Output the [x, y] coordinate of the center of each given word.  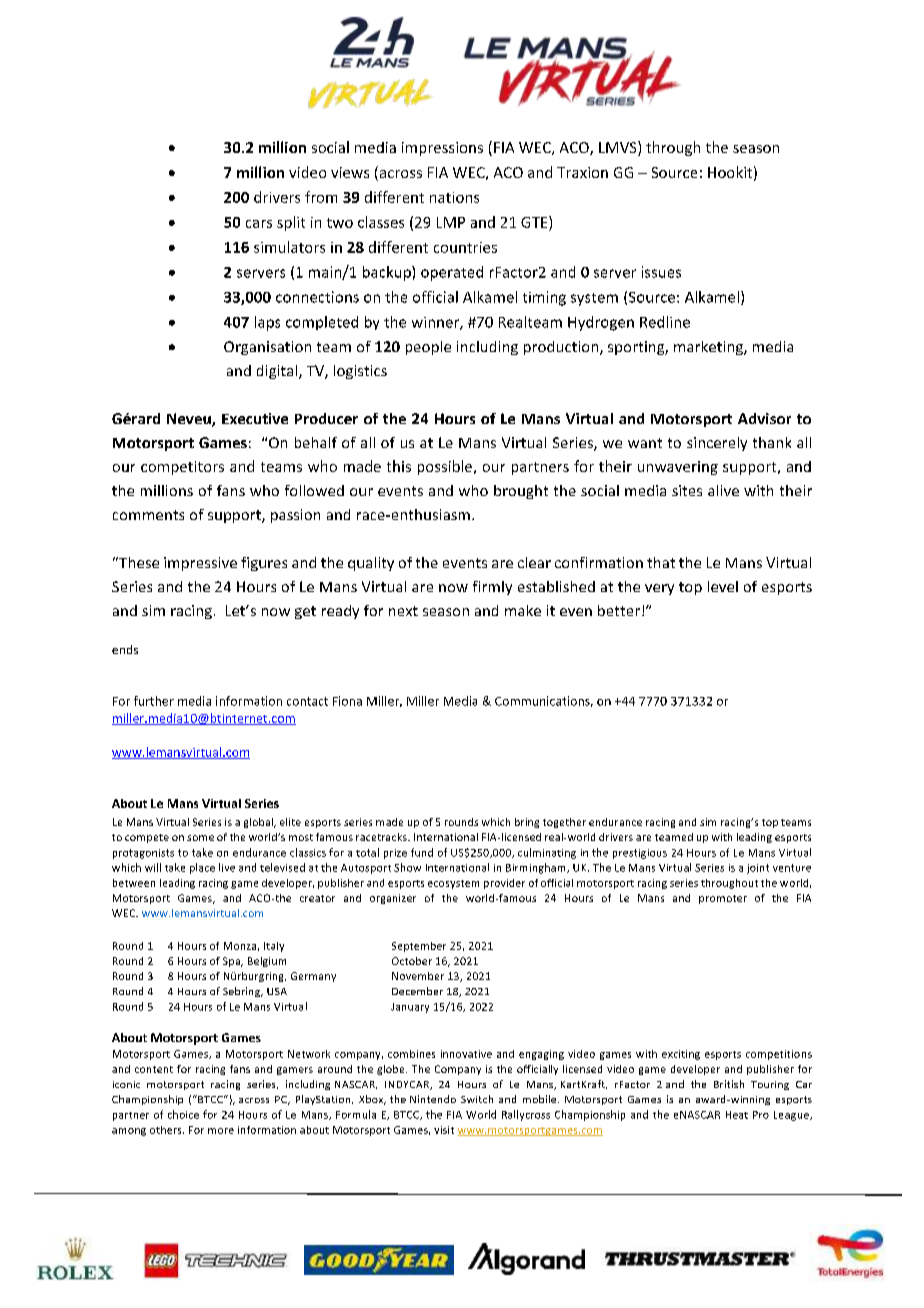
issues [661, 272]
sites [687, 490]
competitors [182, 468]
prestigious [640, 854]
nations [454, 197]
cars [259, 224]
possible [446, 467]
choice [183, 1114]
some [200, 838]
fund [422, 852]
